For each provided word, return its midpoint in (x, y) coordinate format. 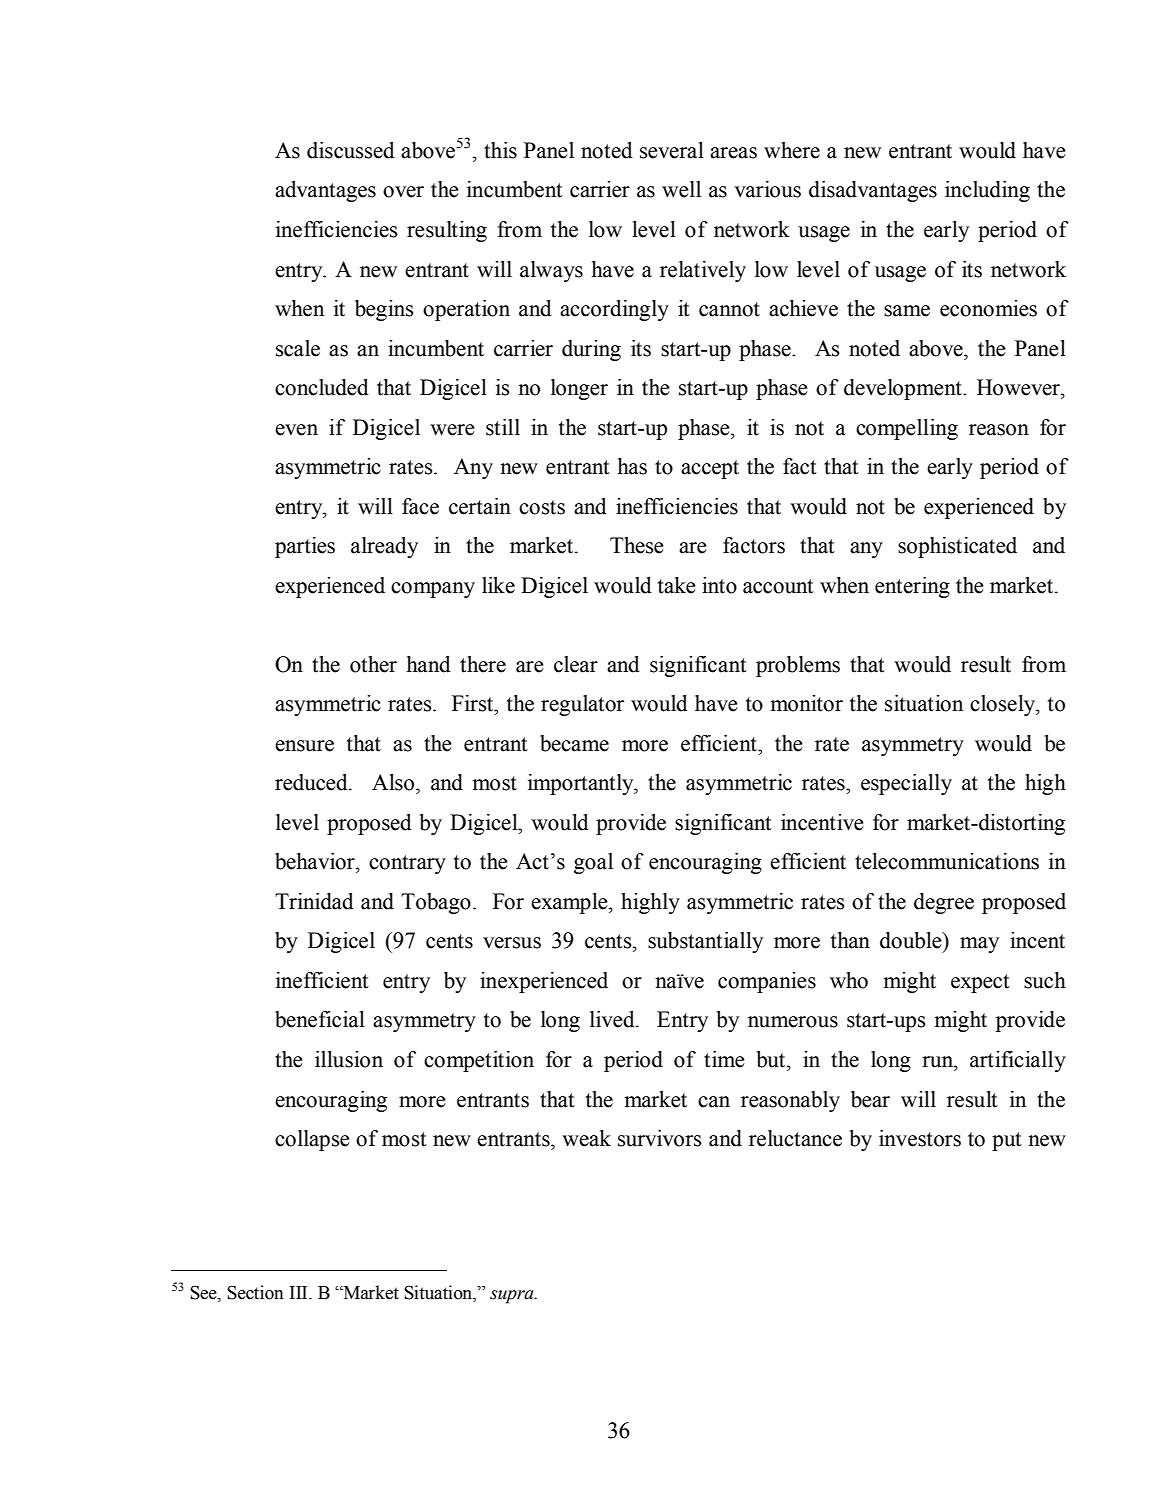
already (384, 547)
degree (944, 903)
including (987, 191)
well (681, 189)
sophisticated (957, 547)
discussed (351, 150)
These (637, 545)
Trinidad (314, 901)
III (300, 1292)
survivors (660, 1138)
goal (593, 863)
